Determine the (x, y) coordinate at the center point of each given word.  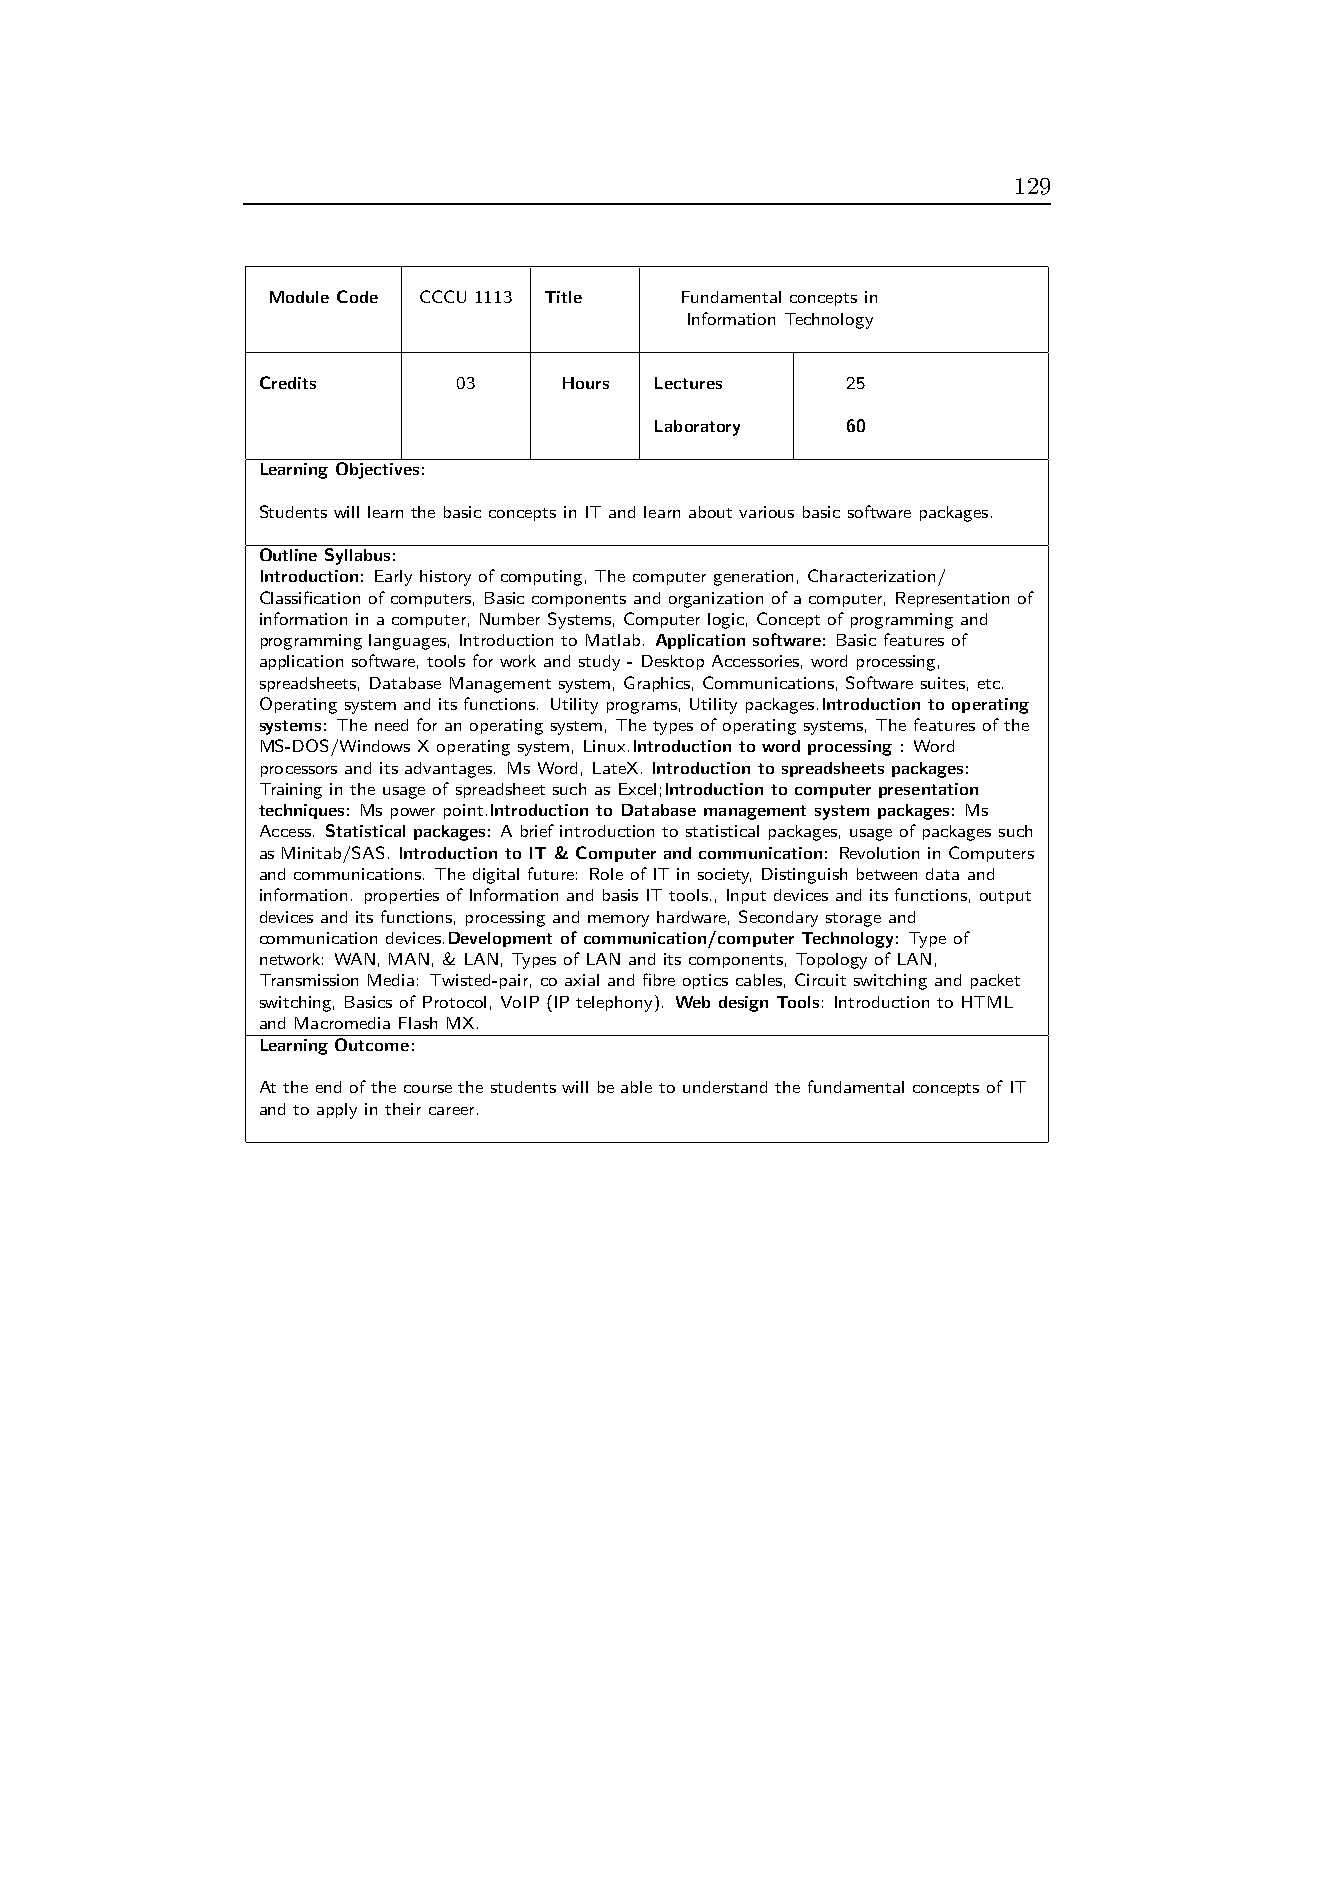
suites (943, 683)
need (391, 725)
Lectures (688, 383)
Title (563, 297)
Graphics (658, 684)
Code (357, 296)
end (328, 1087)
